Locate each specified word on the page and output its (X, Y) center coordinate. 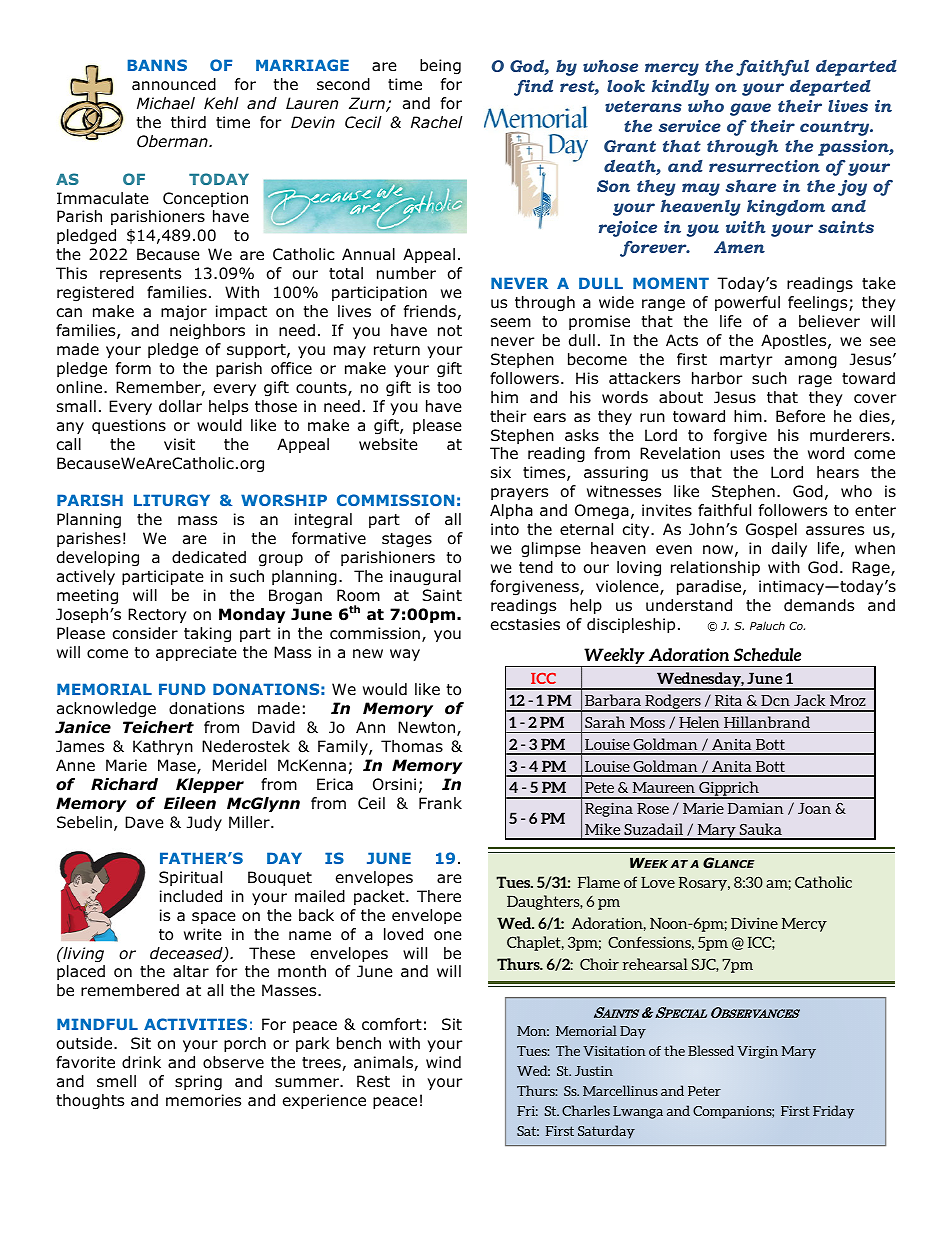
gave (750, 109)
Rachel (437, 122)
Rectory (157, 615)
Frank (440, 803)
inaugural (425, 578)
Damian (756, 808)
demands (819, 605)
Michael (166, 103)
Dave (144, 822)
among (811, 362)
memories (203, 1100)
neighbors (207, 332)
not (450, 331)
